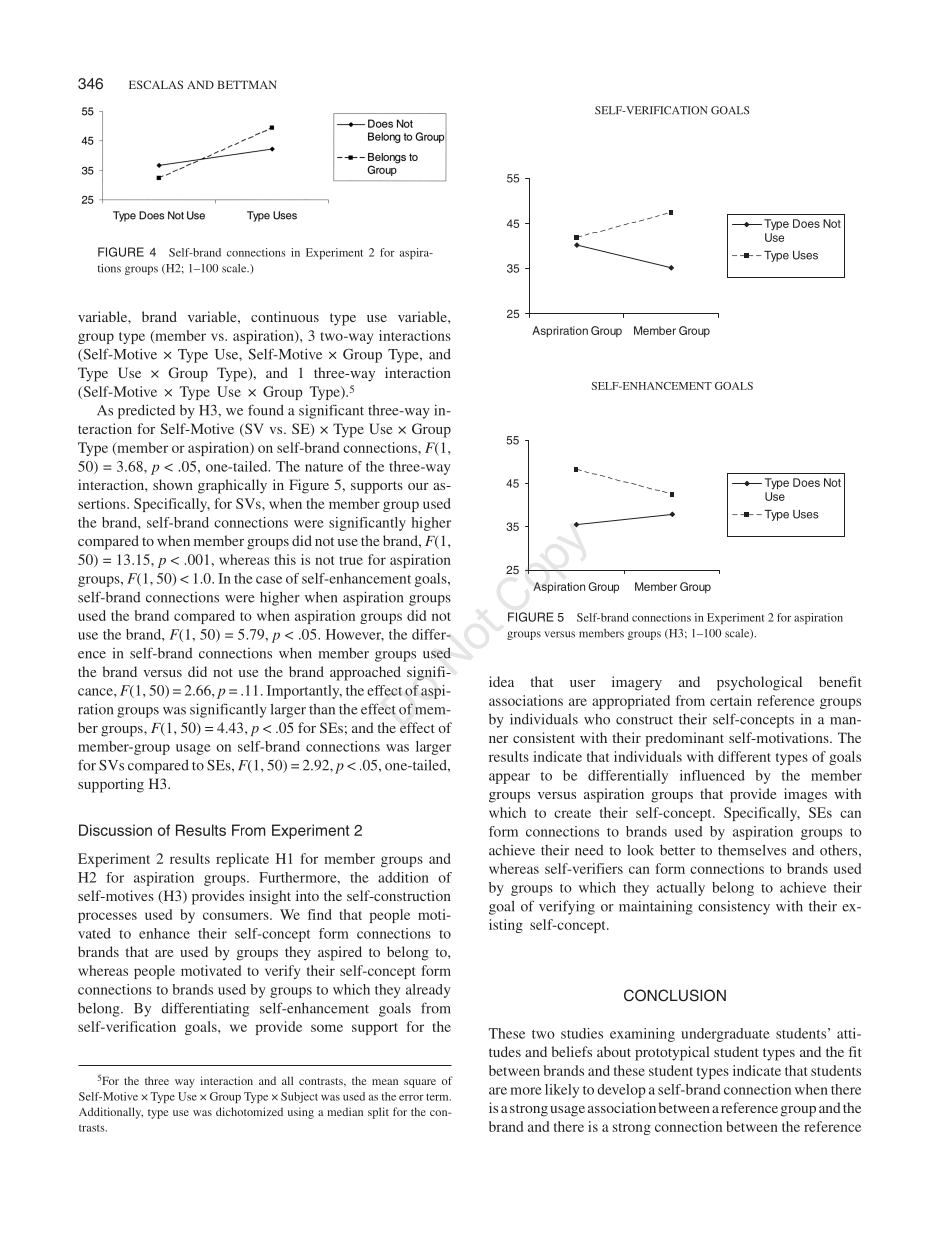  What do you see at coordinates (734, 907) in the screenshot?
I see `consistency` at bounding box center [734, 907].
